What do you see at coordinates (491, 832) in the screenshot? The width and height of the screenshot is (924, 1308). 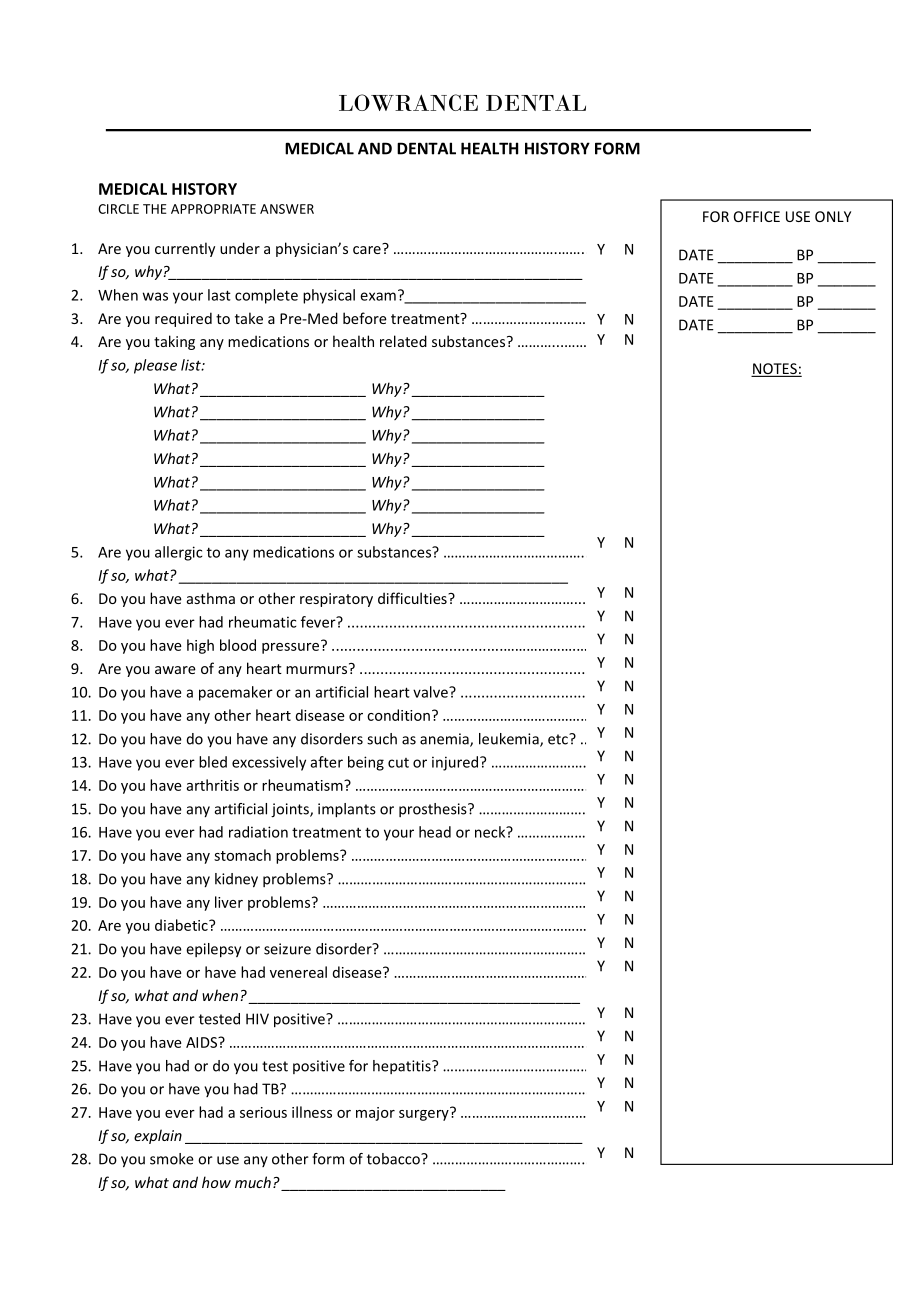 I see `neck` at bounding box center [491, 832].
